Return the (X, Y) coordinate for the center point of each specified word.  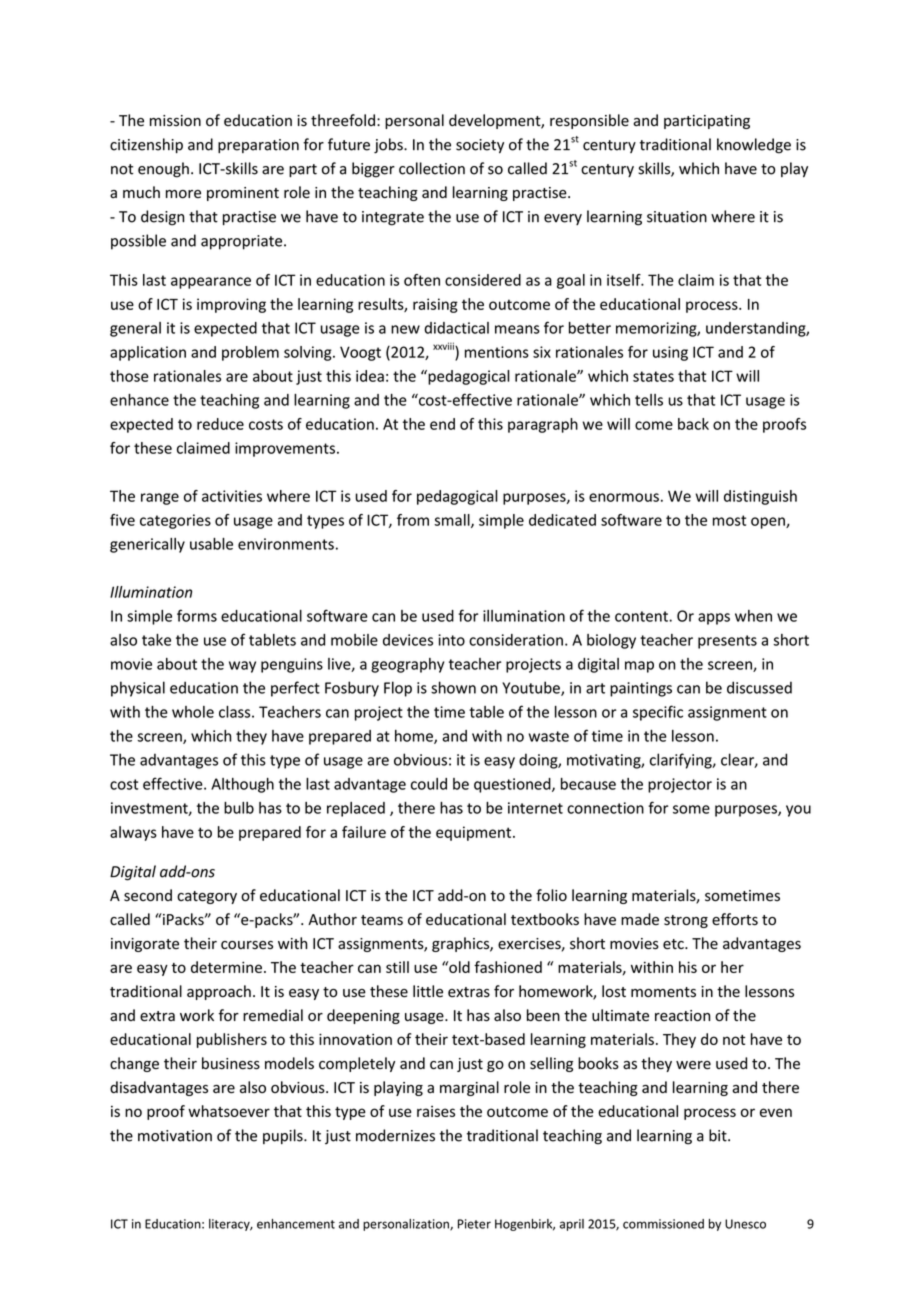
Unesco (745, 1224)
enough (163, 170)
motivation (175, 1136)
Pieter (474, 1224)
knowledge (754, 146)
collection (432, 168)
